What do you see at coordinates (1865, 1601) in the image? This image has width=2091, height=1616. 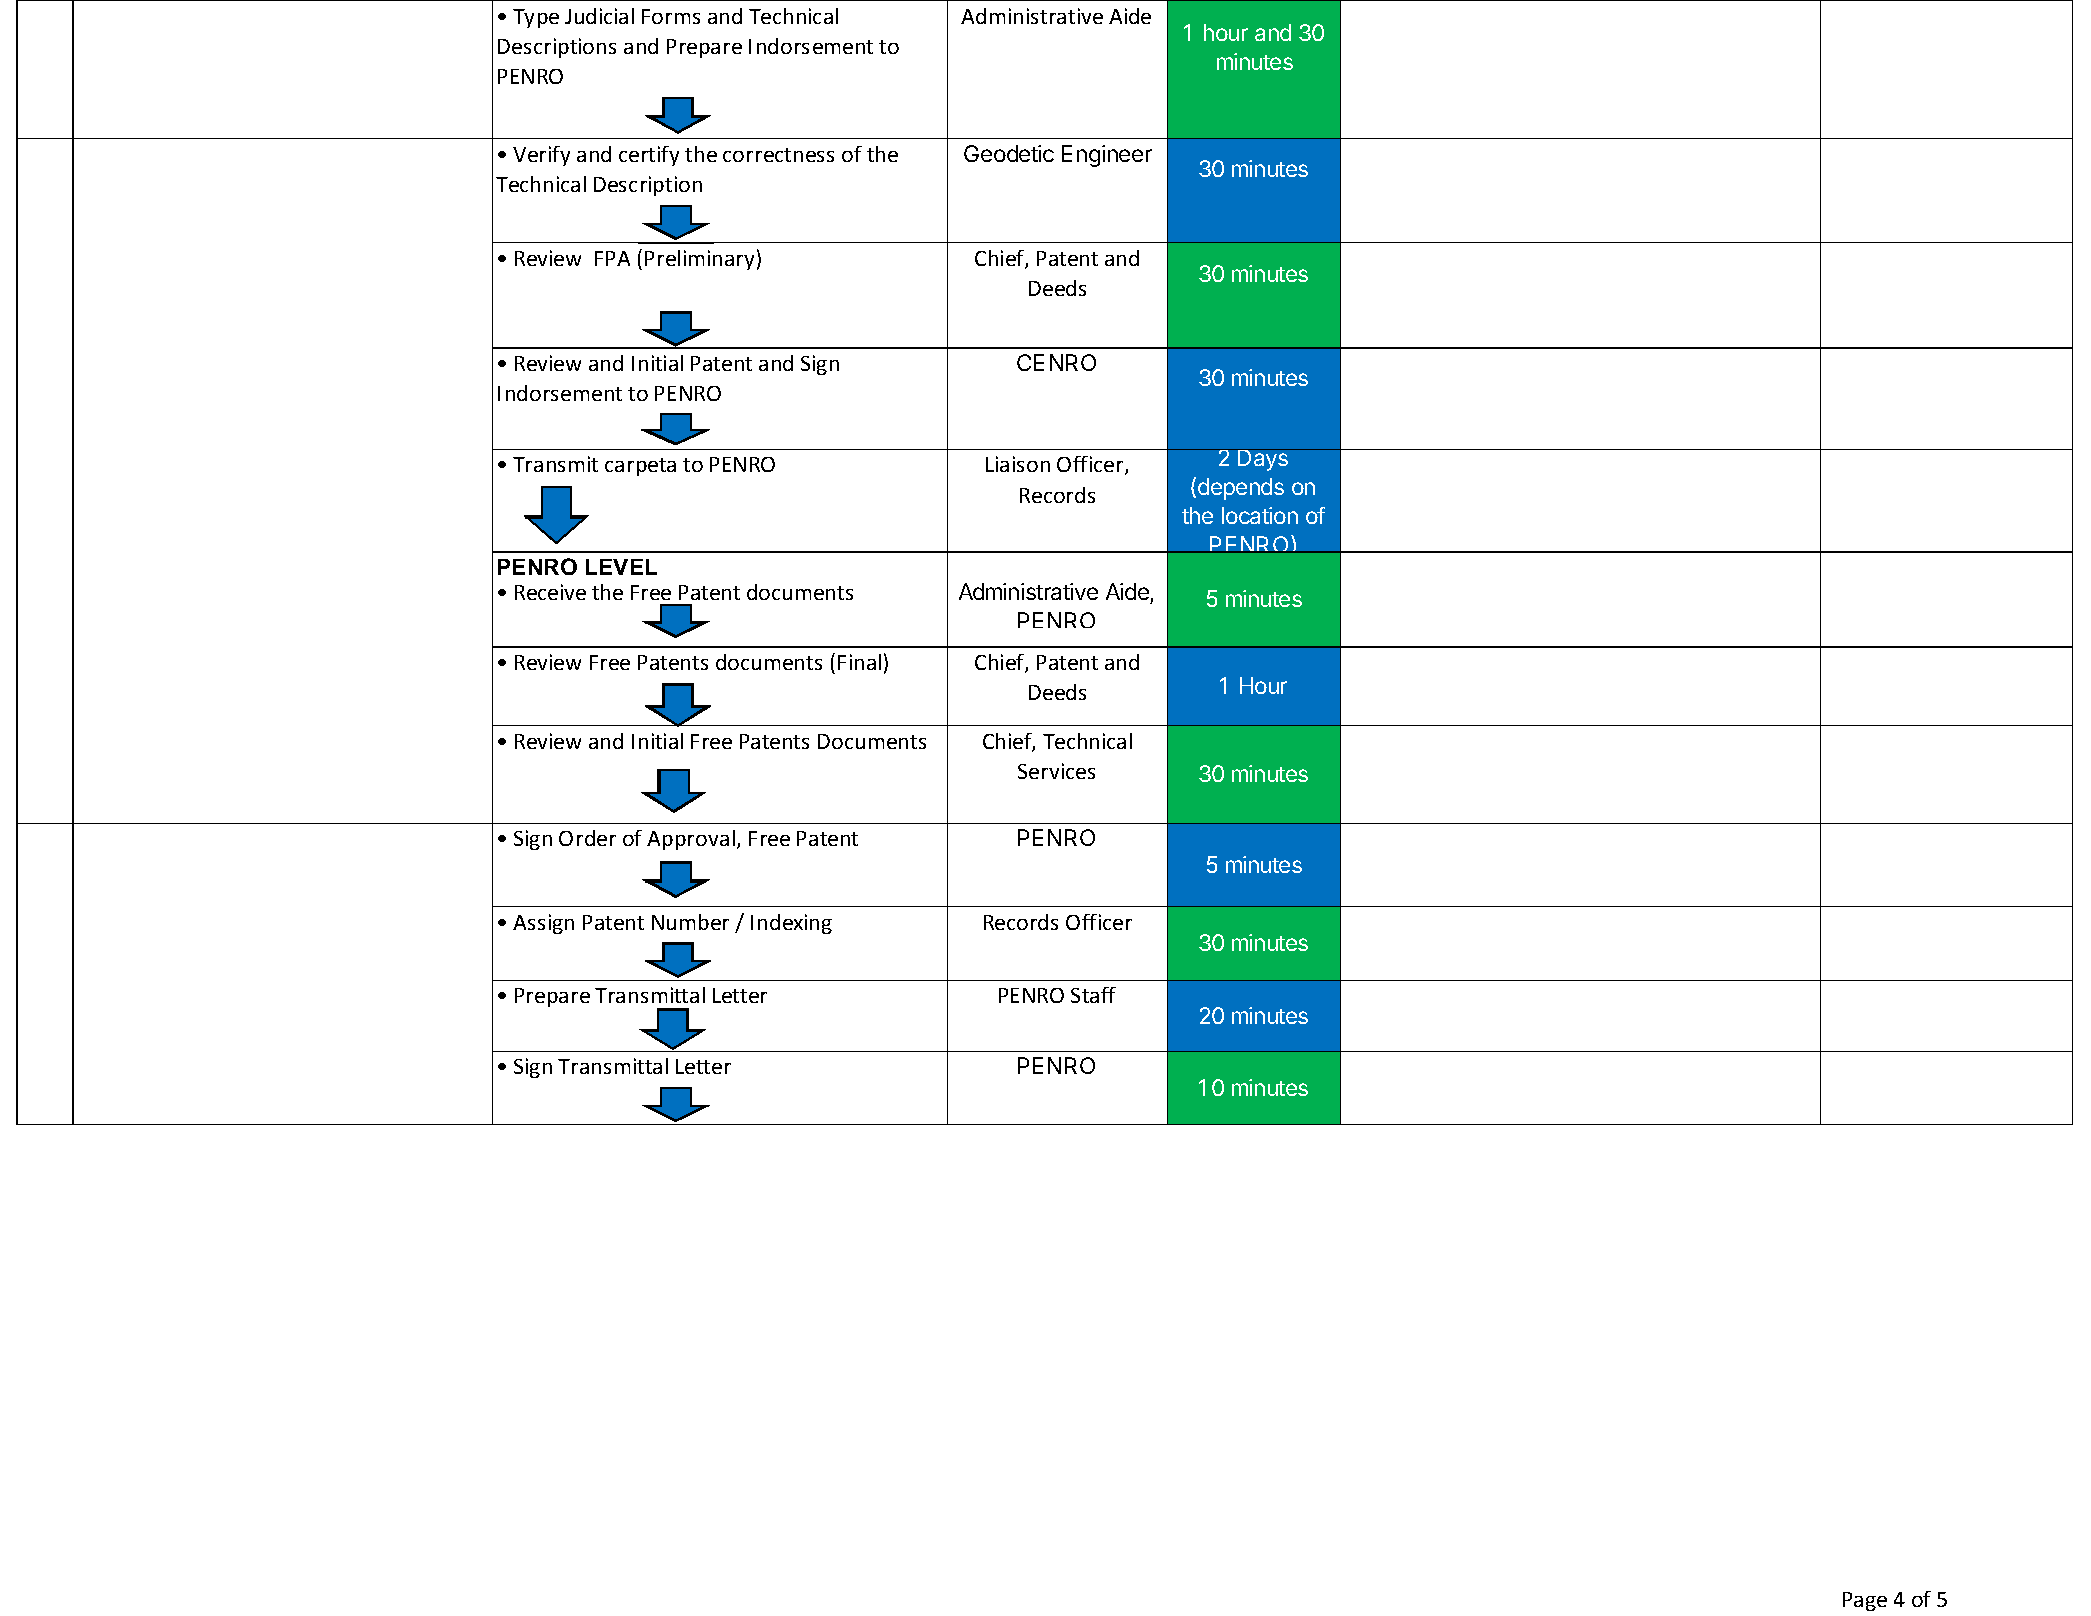 I see `Page` at bounding box center [1865, 1601].
